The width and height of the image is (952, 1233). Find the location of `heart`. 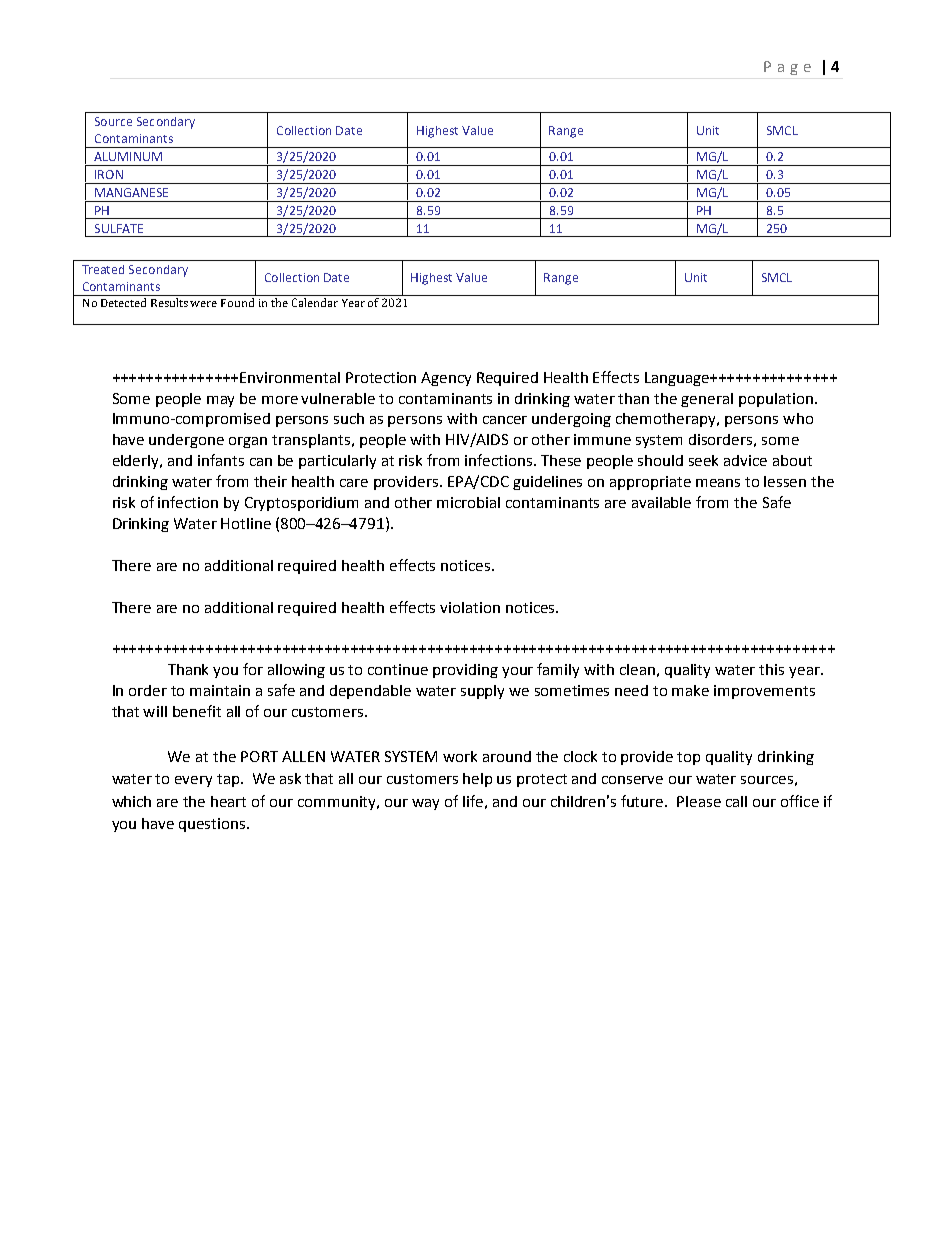

heart is located at coordinates (228, 801).
